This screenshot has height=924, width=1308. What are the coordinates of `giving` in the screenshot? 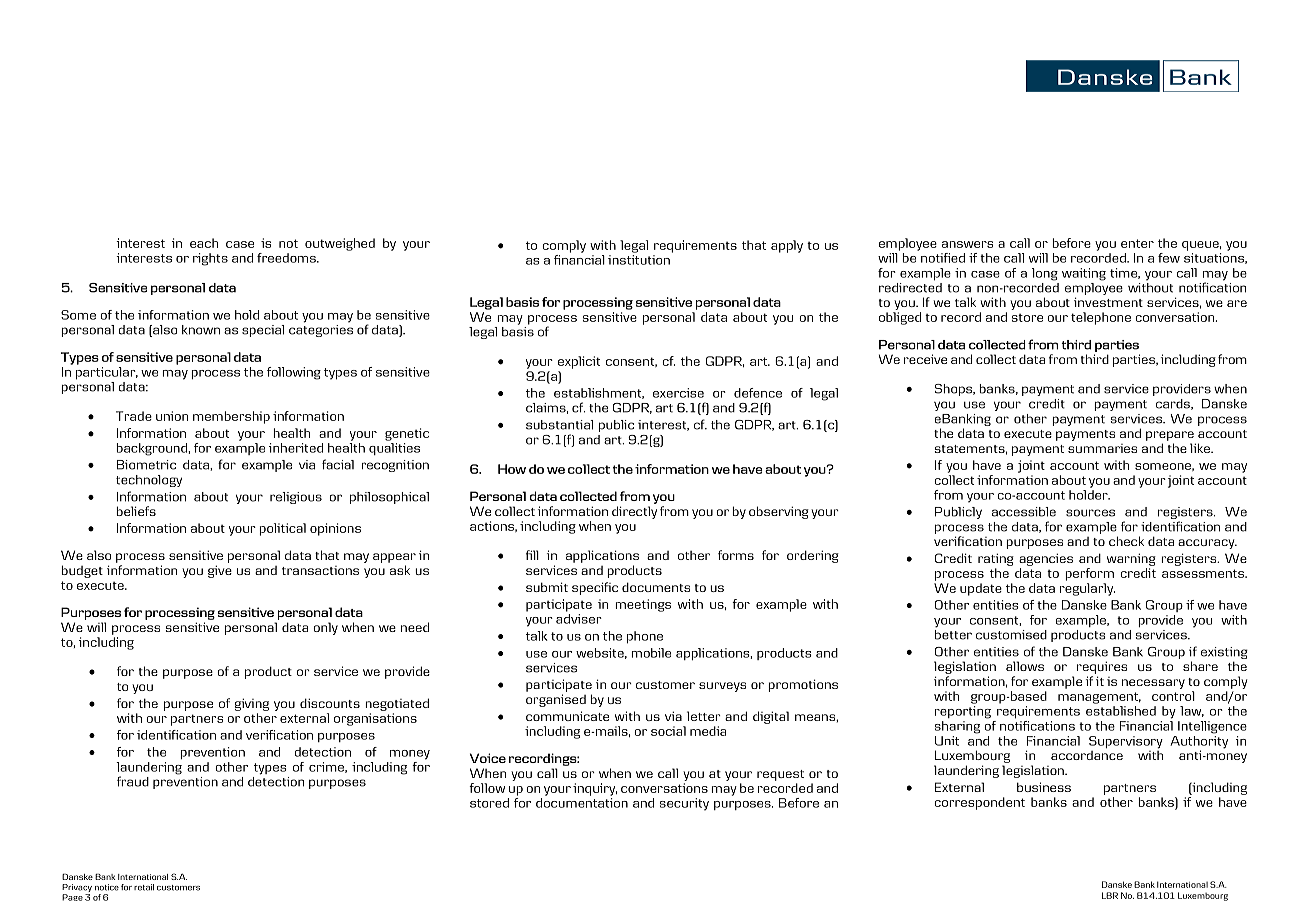 It's located at (252, 704).
